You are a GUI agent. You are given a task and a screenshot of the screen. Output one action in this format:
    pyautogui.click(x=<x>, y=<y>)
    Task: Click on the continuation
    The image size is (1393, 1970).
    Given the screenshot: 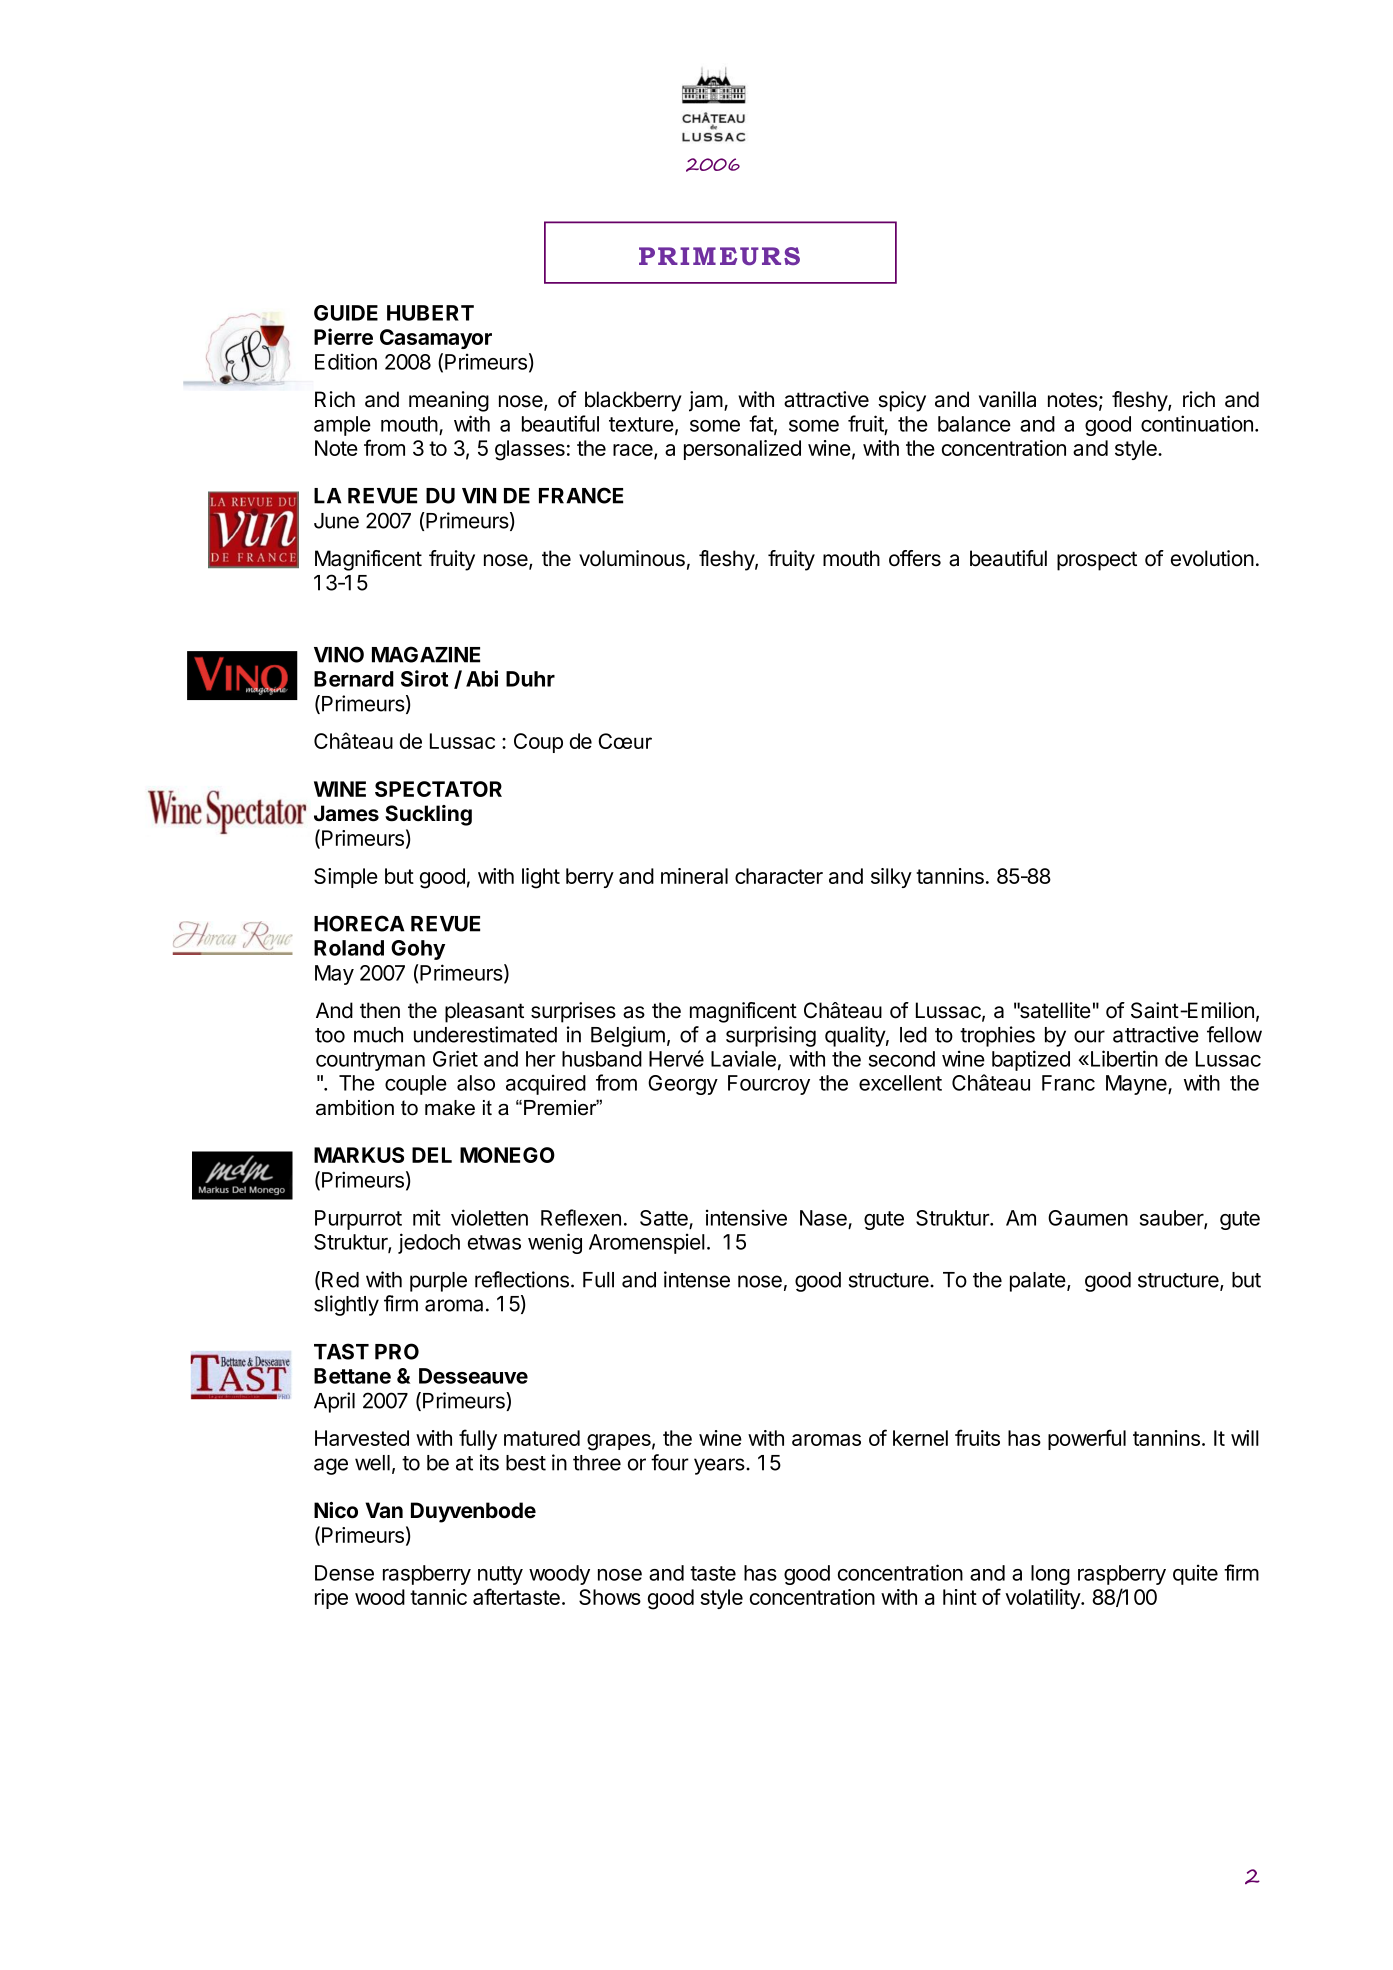 What is the action you would take?
    pyautogui.click(x=1197, y=423)
